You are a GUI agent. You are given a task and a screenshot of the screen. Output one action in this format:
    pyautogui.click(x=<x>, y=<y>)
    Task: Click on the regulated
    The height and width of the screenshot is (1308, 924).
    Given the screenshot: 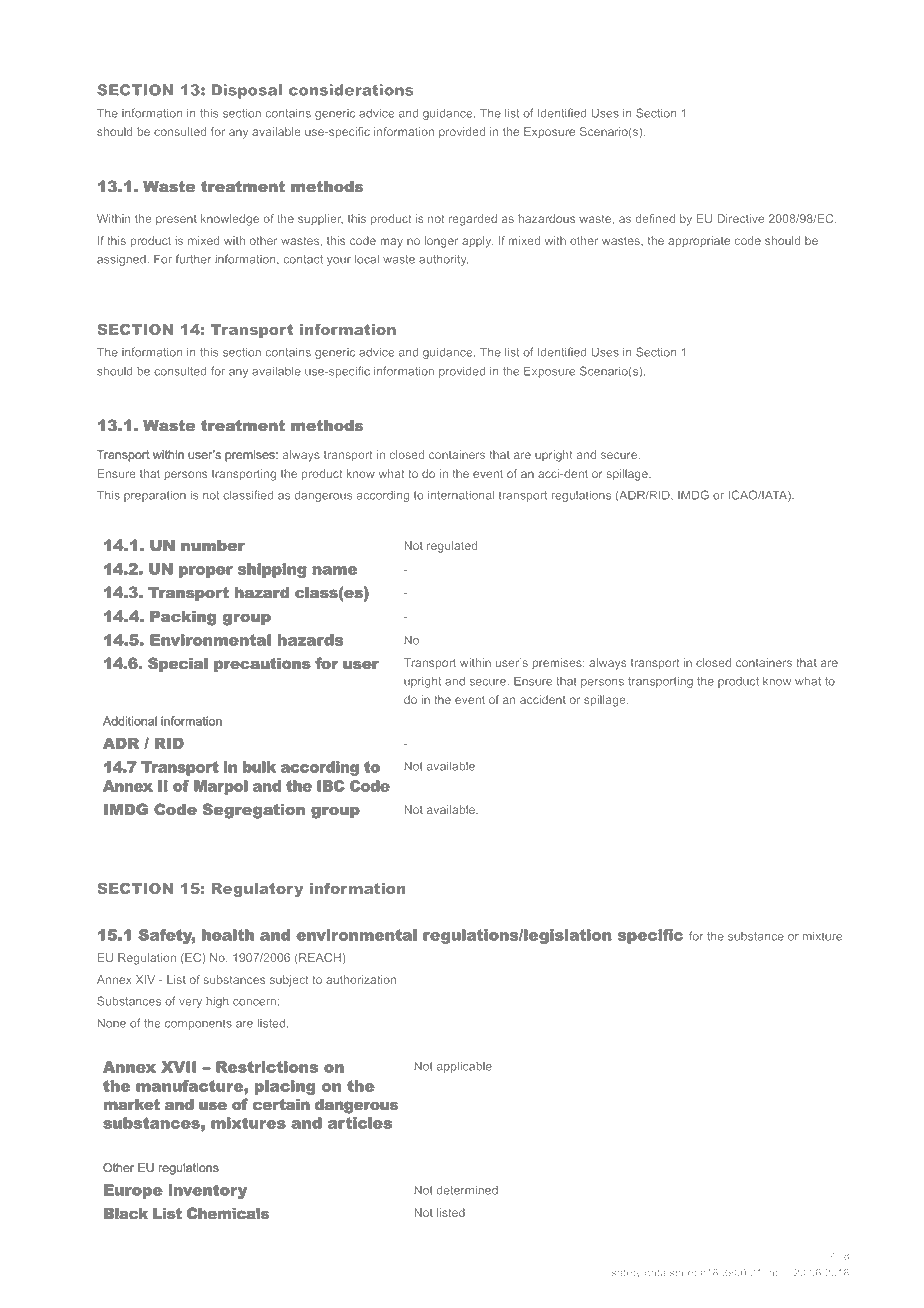 What is the action you would take?
    pyautogui.click(x=452, y=547)
